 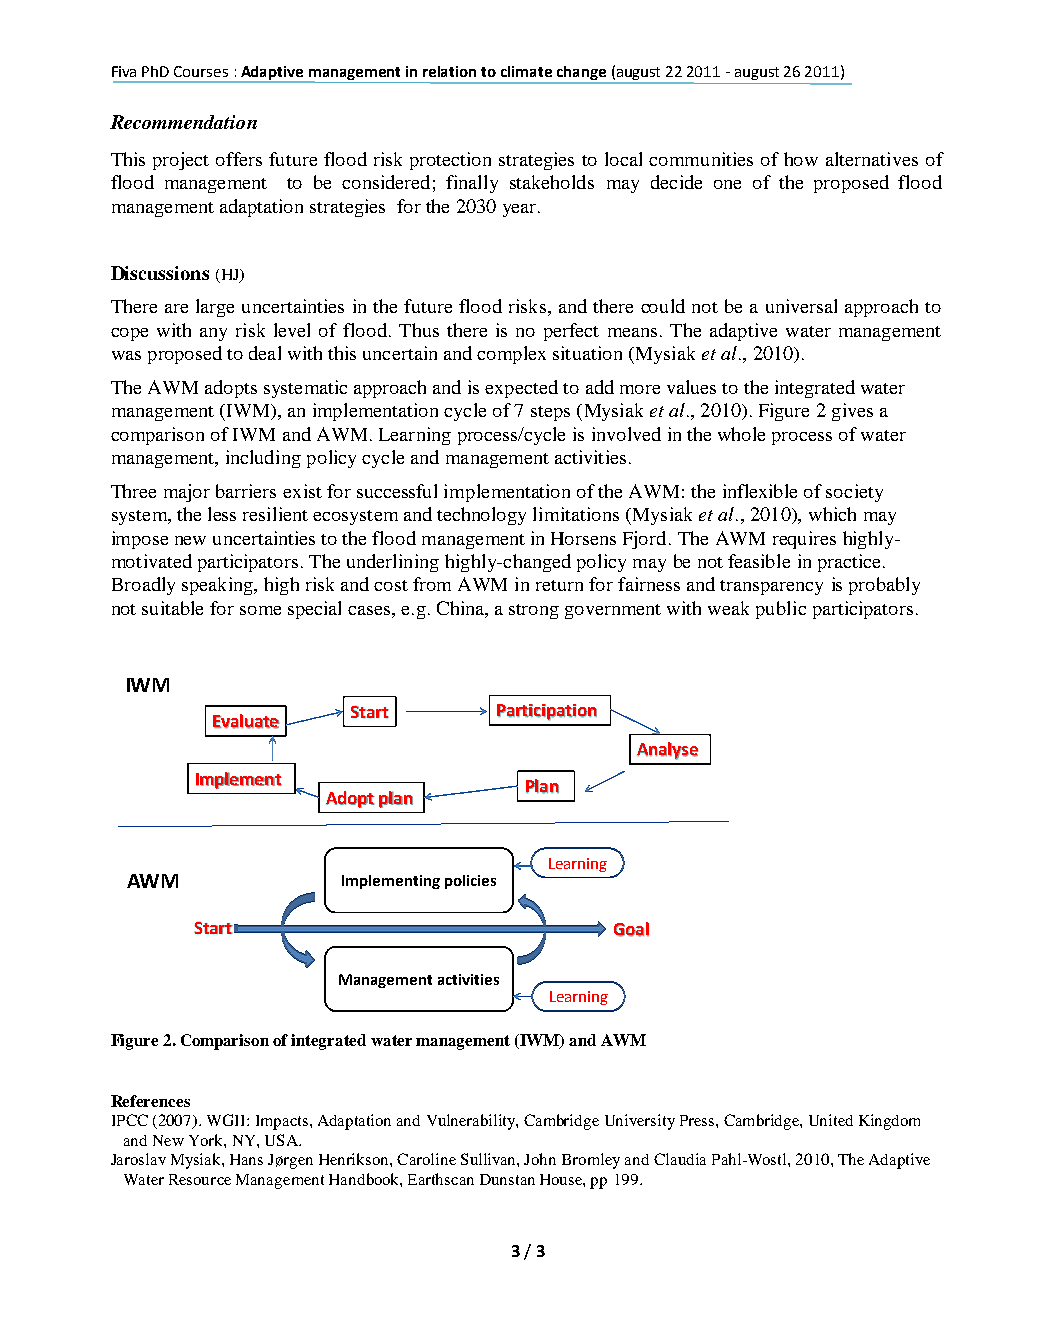 I want to click on complex, so click(x=511, y=355).
